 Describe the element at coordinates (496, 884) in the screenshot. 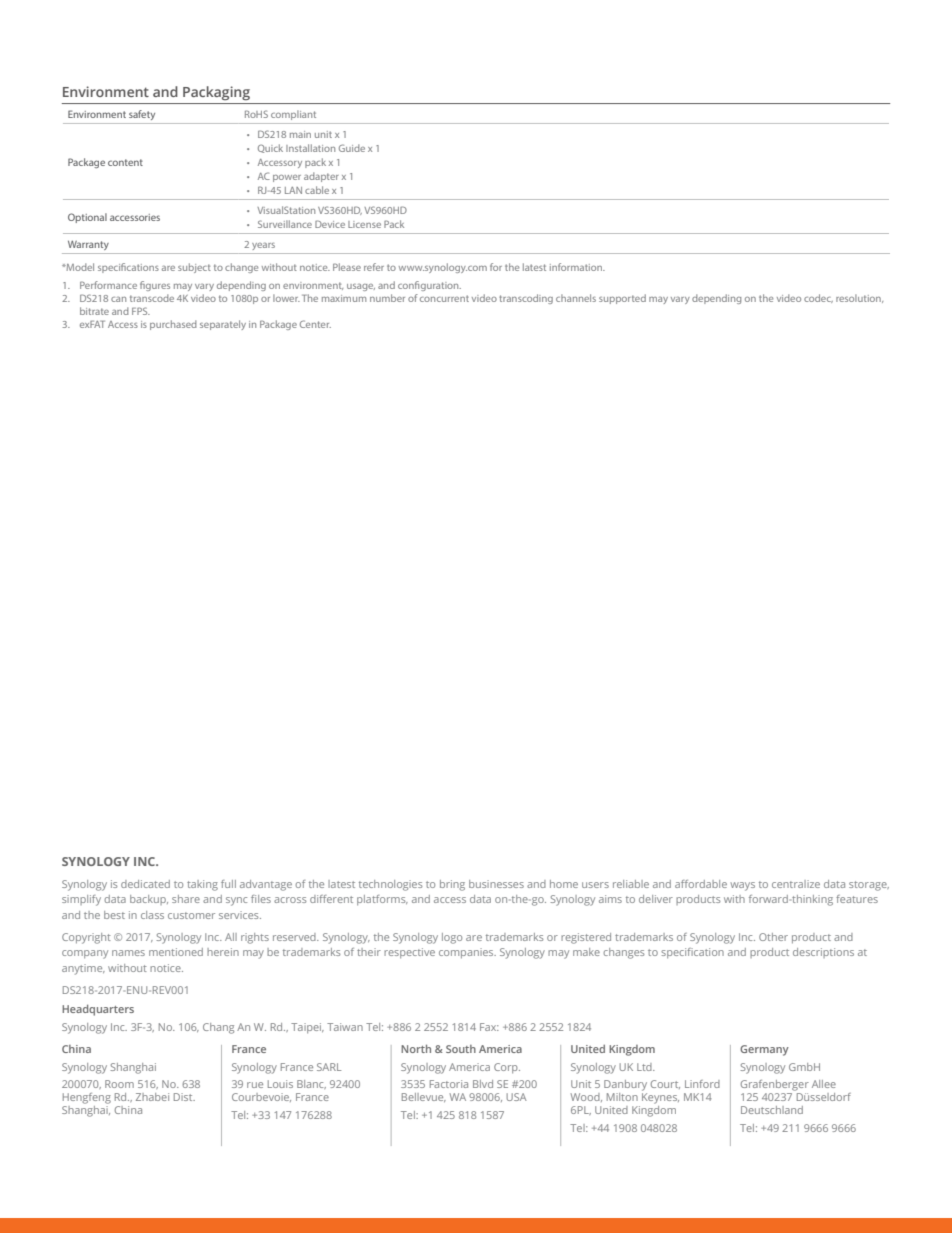

I see `businesses` at that location.
